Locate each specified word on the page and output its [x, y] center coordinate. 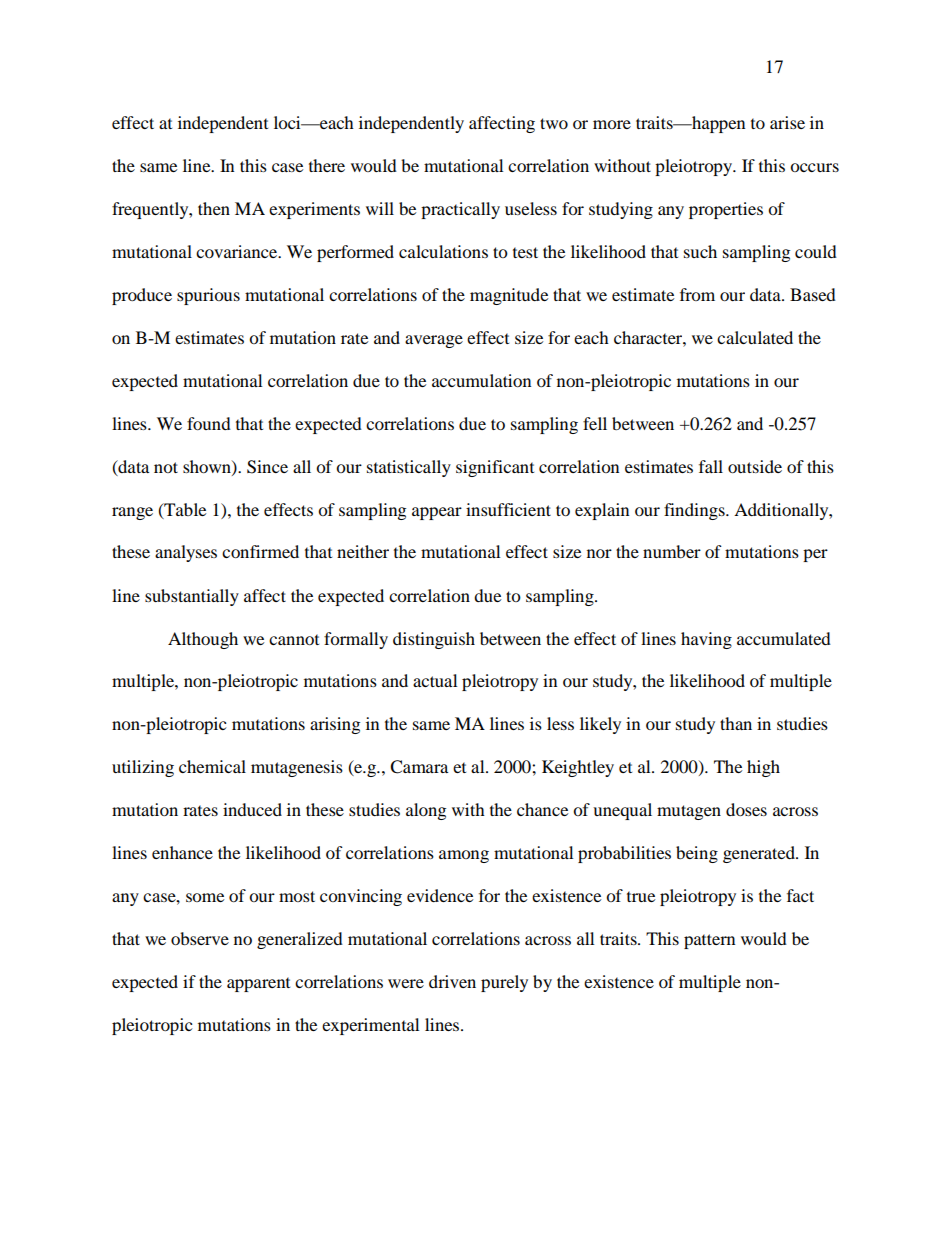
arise [787, 122]
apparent [258, 984]
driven [452, 981]
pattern [709, 941]
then [214, 208]
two [554, 123]
